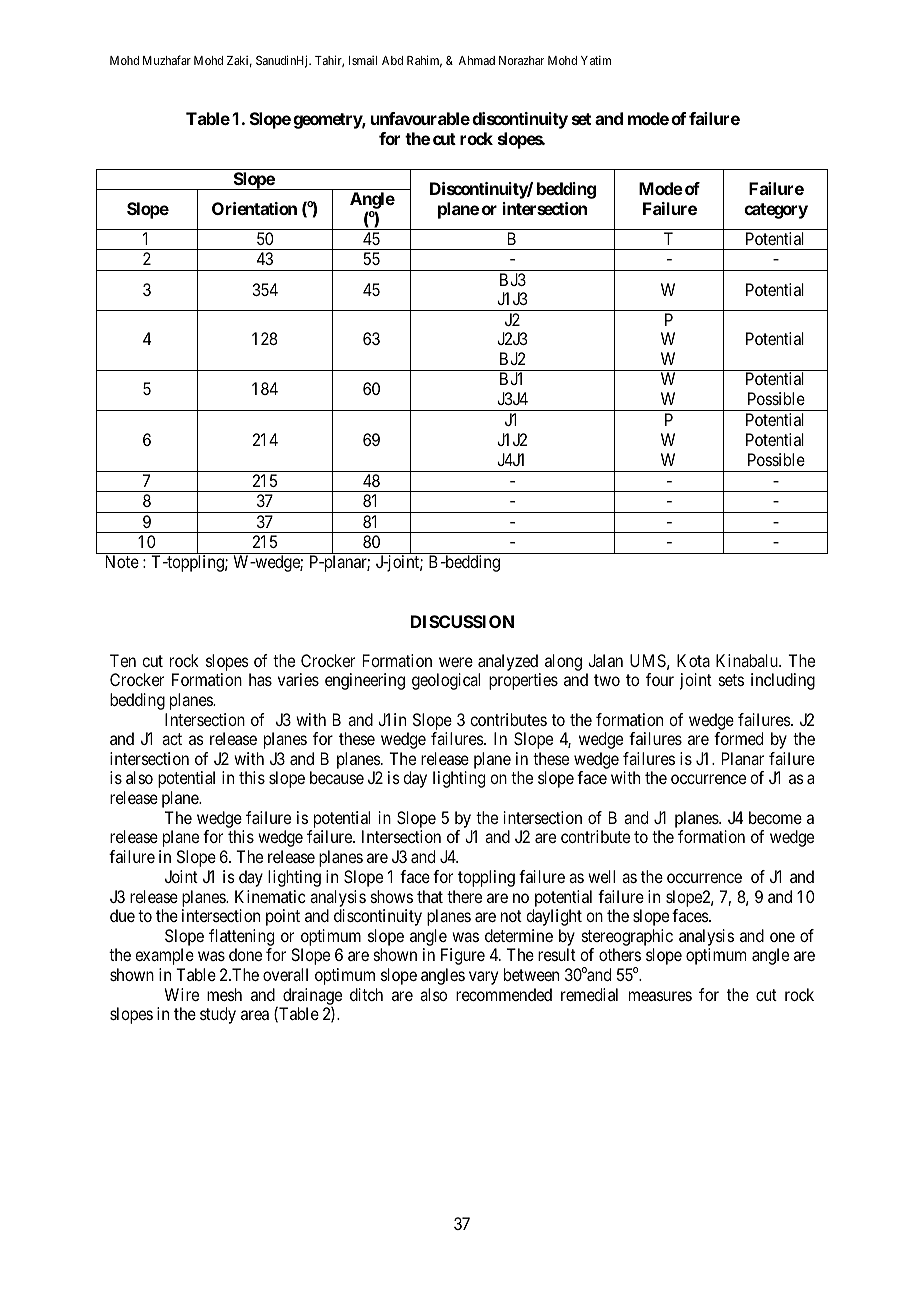  What do you see at coordinates (693, 660) in the document?
I see `Kota` at bounding box center [693, 660].
